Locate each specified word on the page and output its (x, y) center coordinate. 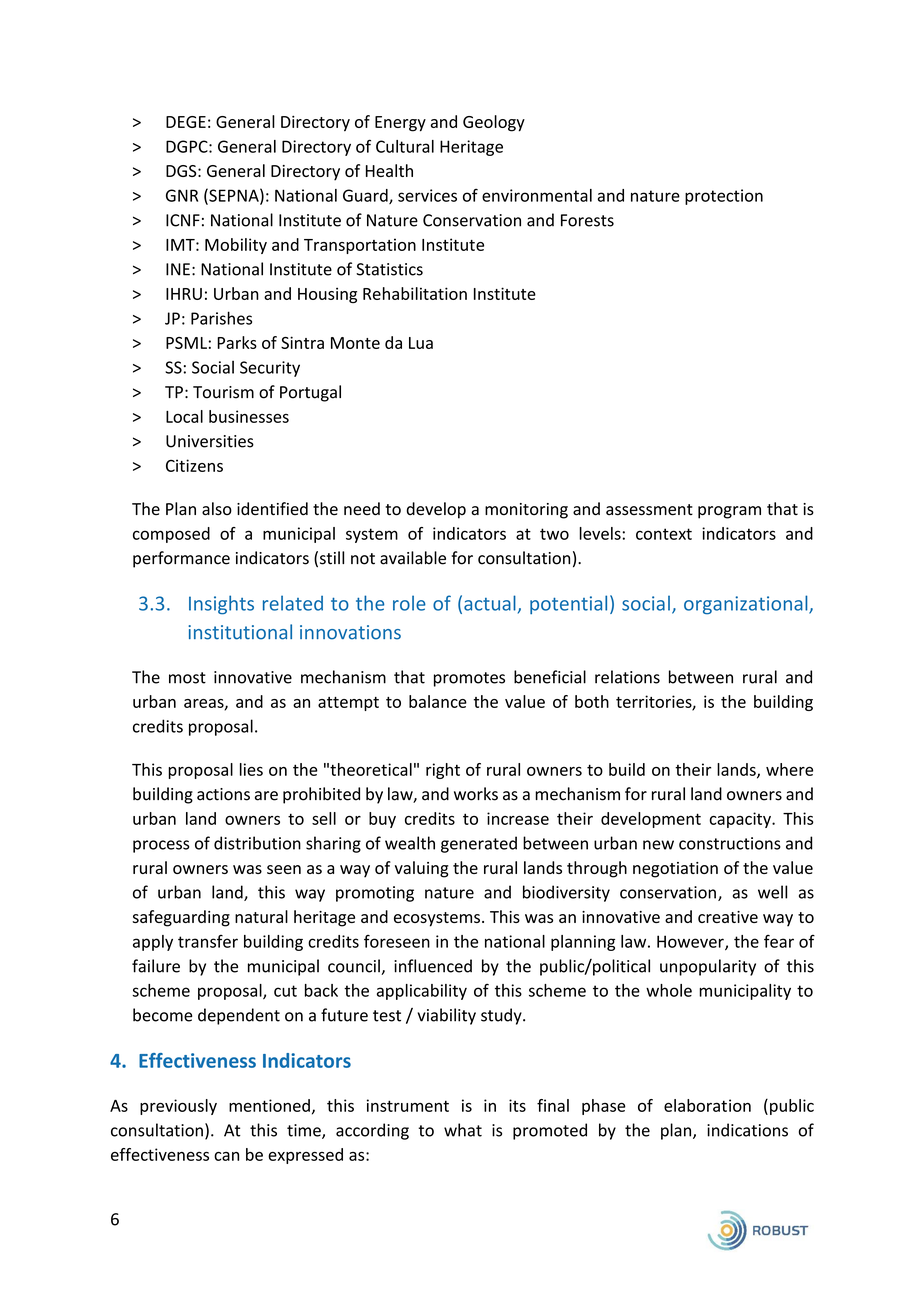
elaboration (707, 1105)
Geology (494, 123)
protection (724, 197)
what (463, 1130)
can (226, 1156)
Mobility (236, 246)
